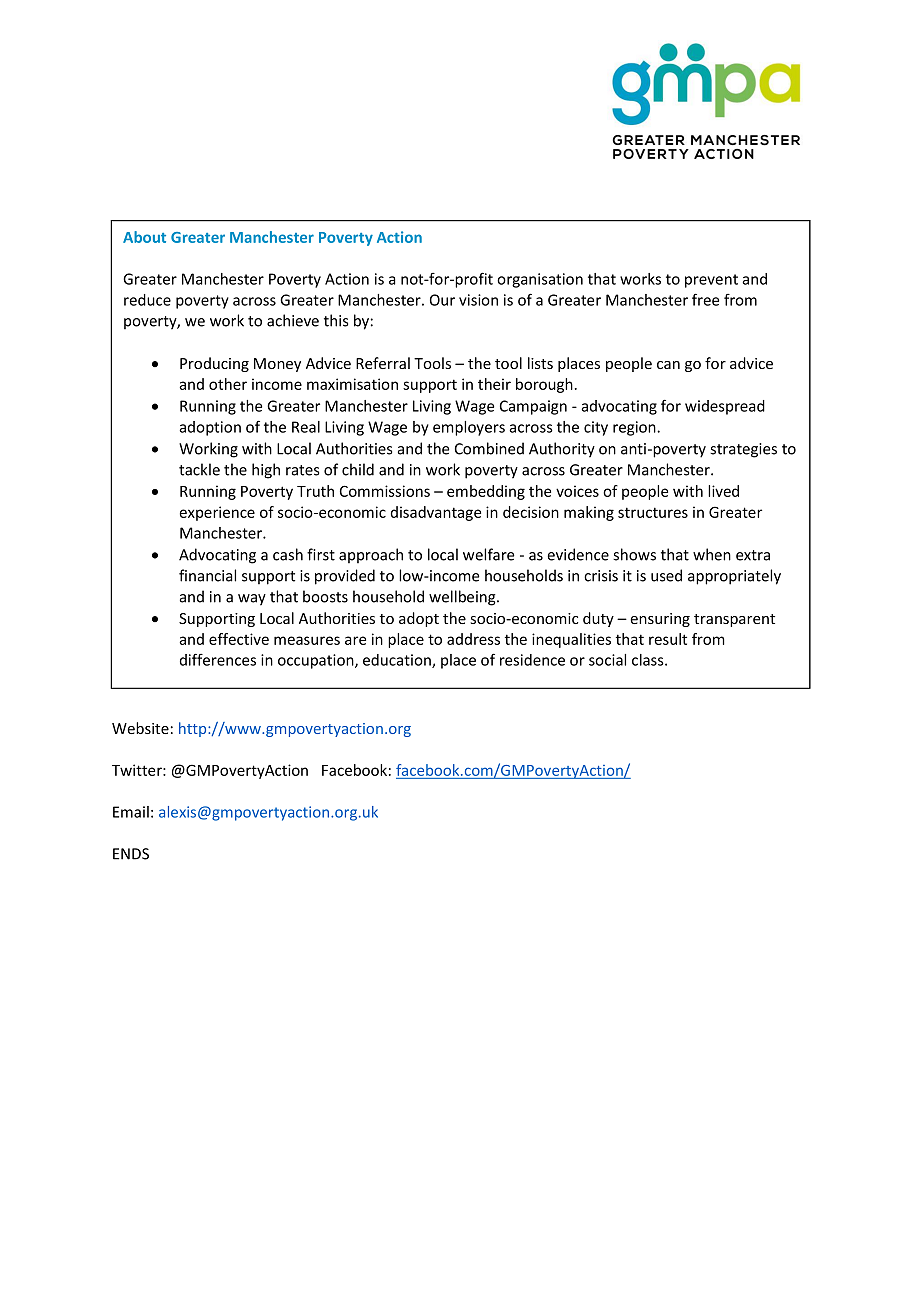 The height and width of the screenshot is (1308, 924). Describe the element at coordinates (660, 620) in the screenshot. I see `ensuring` at that location.
